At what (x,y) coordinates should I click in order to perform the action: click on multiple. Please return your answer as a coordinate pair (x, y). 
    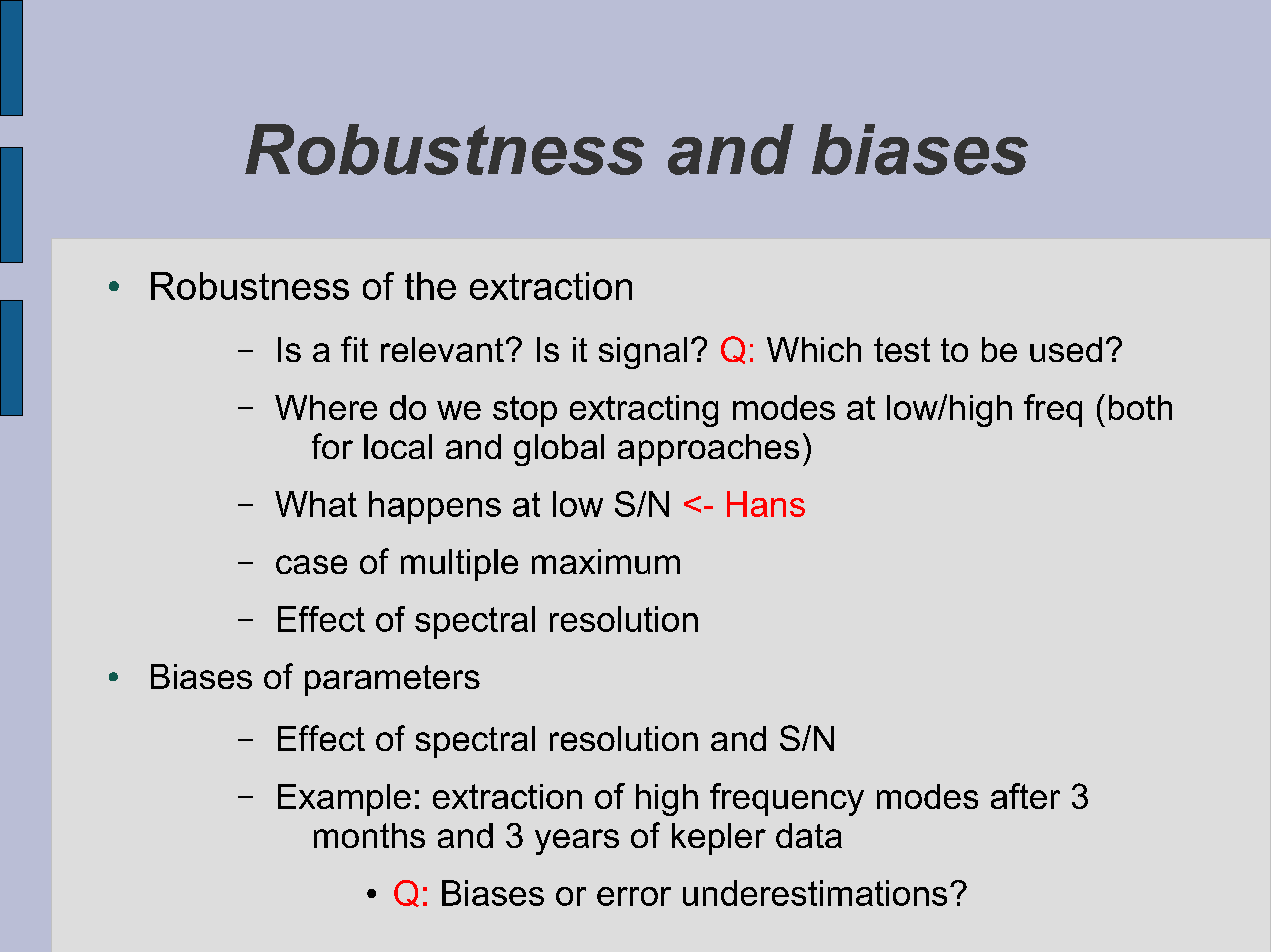
    Looking at the image, I should click on (459, 565).
